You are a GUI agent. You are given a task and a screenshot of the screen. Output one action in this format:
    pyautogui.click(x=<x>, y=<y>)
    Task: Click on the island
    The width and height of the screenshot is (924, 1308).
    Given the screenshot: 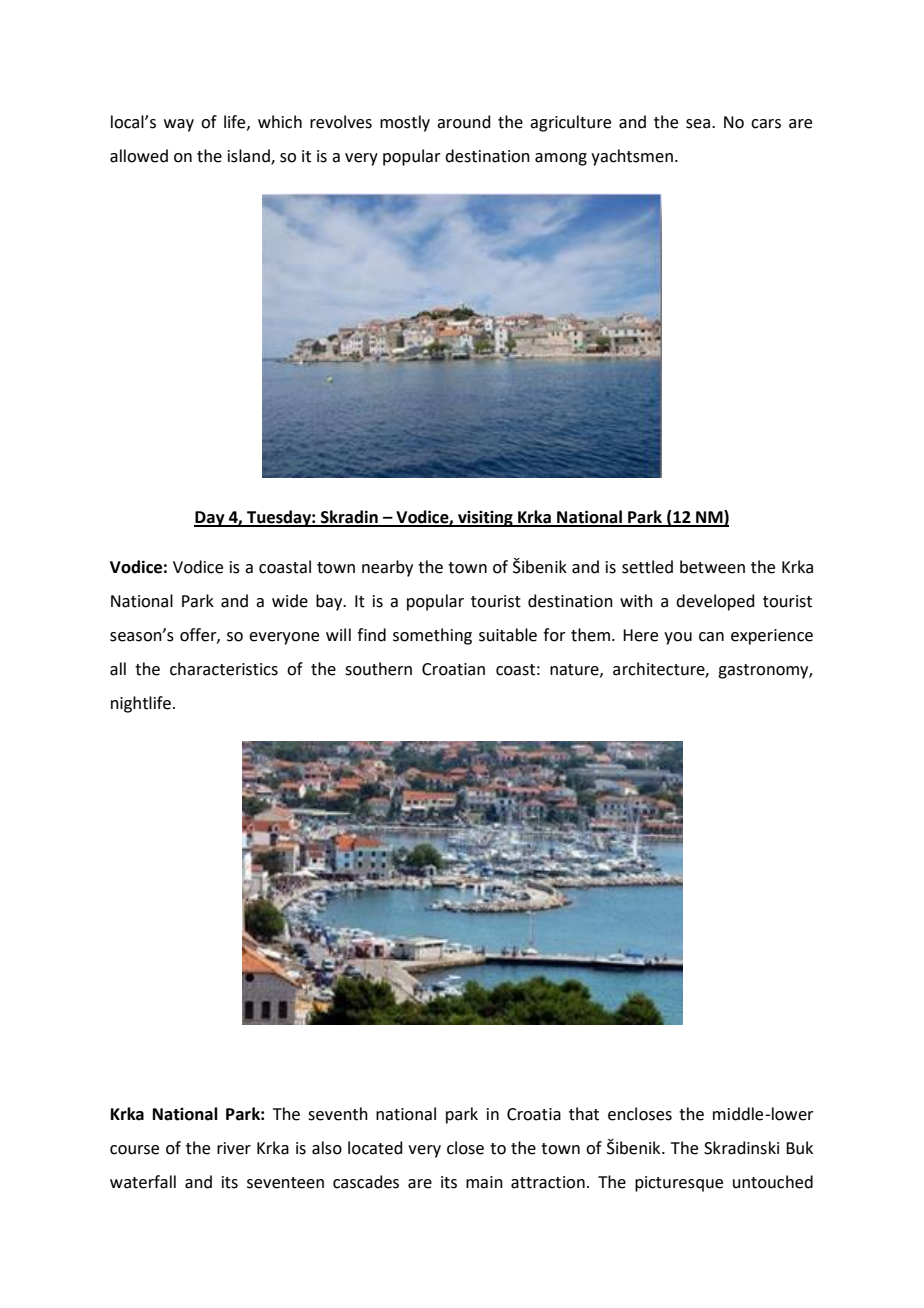 What is the action you would take?
    pyautogui.click(x=250, y=157)
